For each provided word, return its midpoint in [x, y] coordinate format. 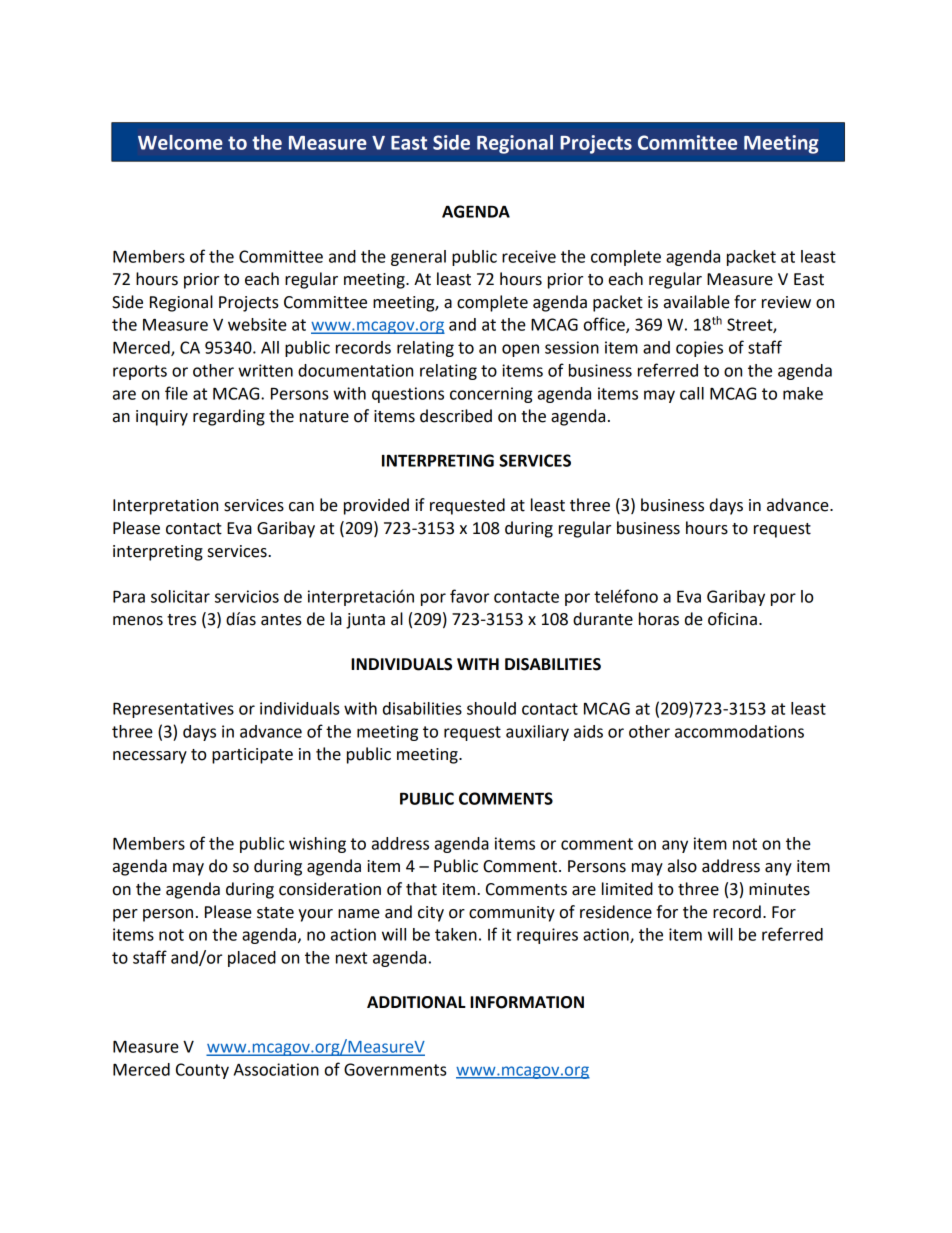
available [697, 302]
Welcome [180, 142]
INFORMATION [527, 1002]
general [418, 258]
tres [181, 620]
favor [469, 596]
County [202, 1071]
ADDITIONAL [416, 1002]
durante [603, 619]
